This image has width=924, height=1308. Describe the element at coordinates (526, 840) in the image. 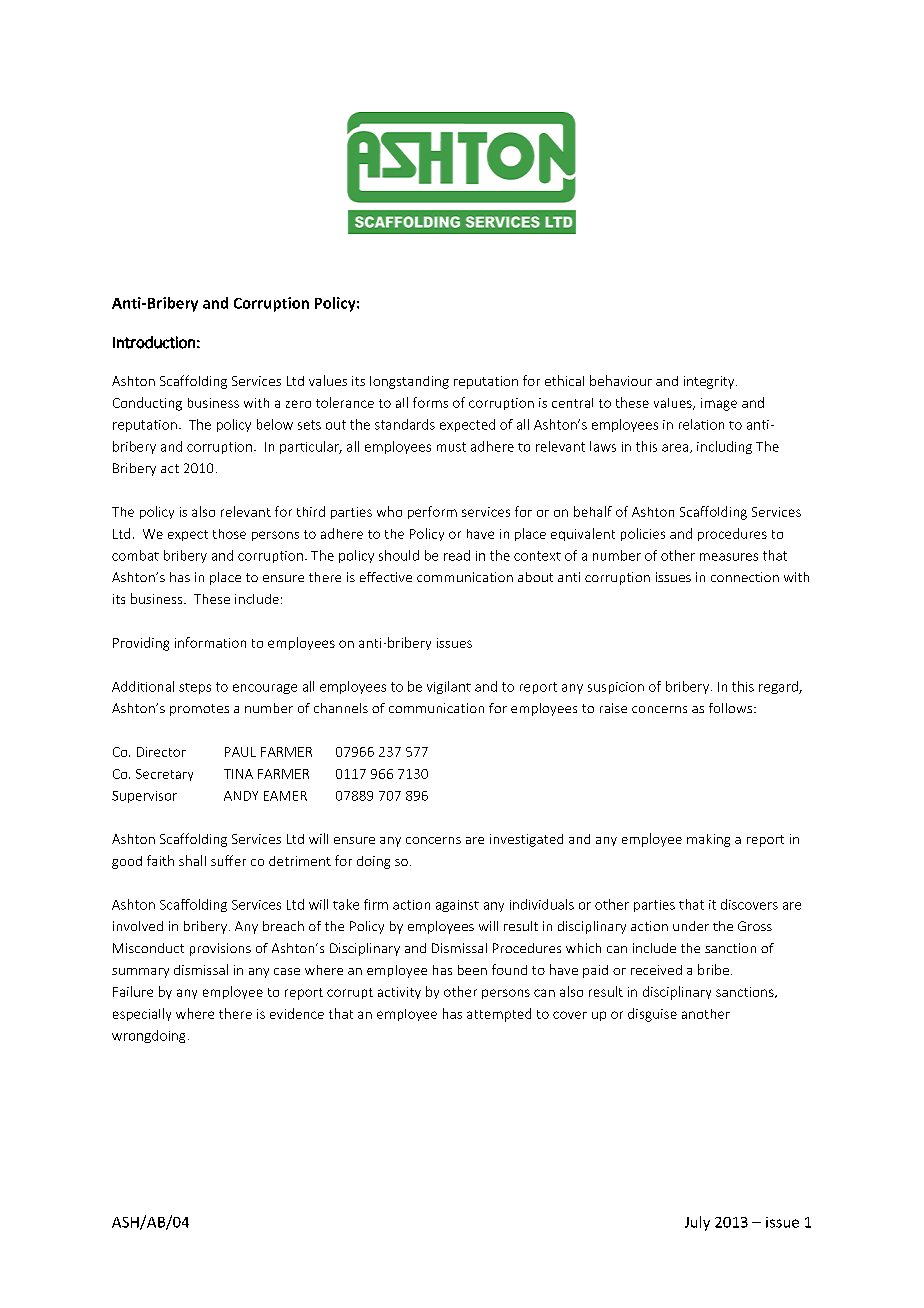

I see `investigated` at that location.
